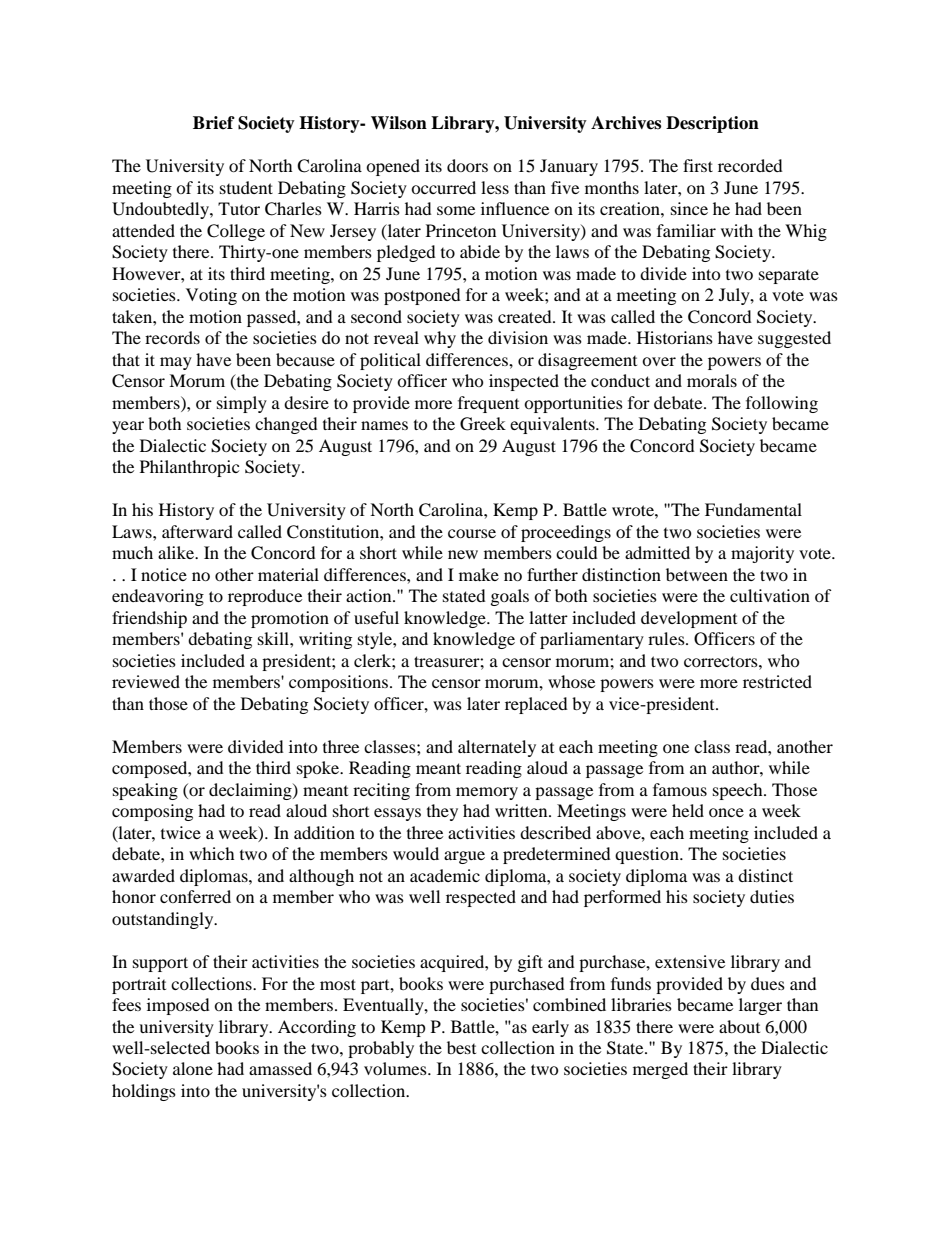  I want to click on speech, so click(739, 791).
